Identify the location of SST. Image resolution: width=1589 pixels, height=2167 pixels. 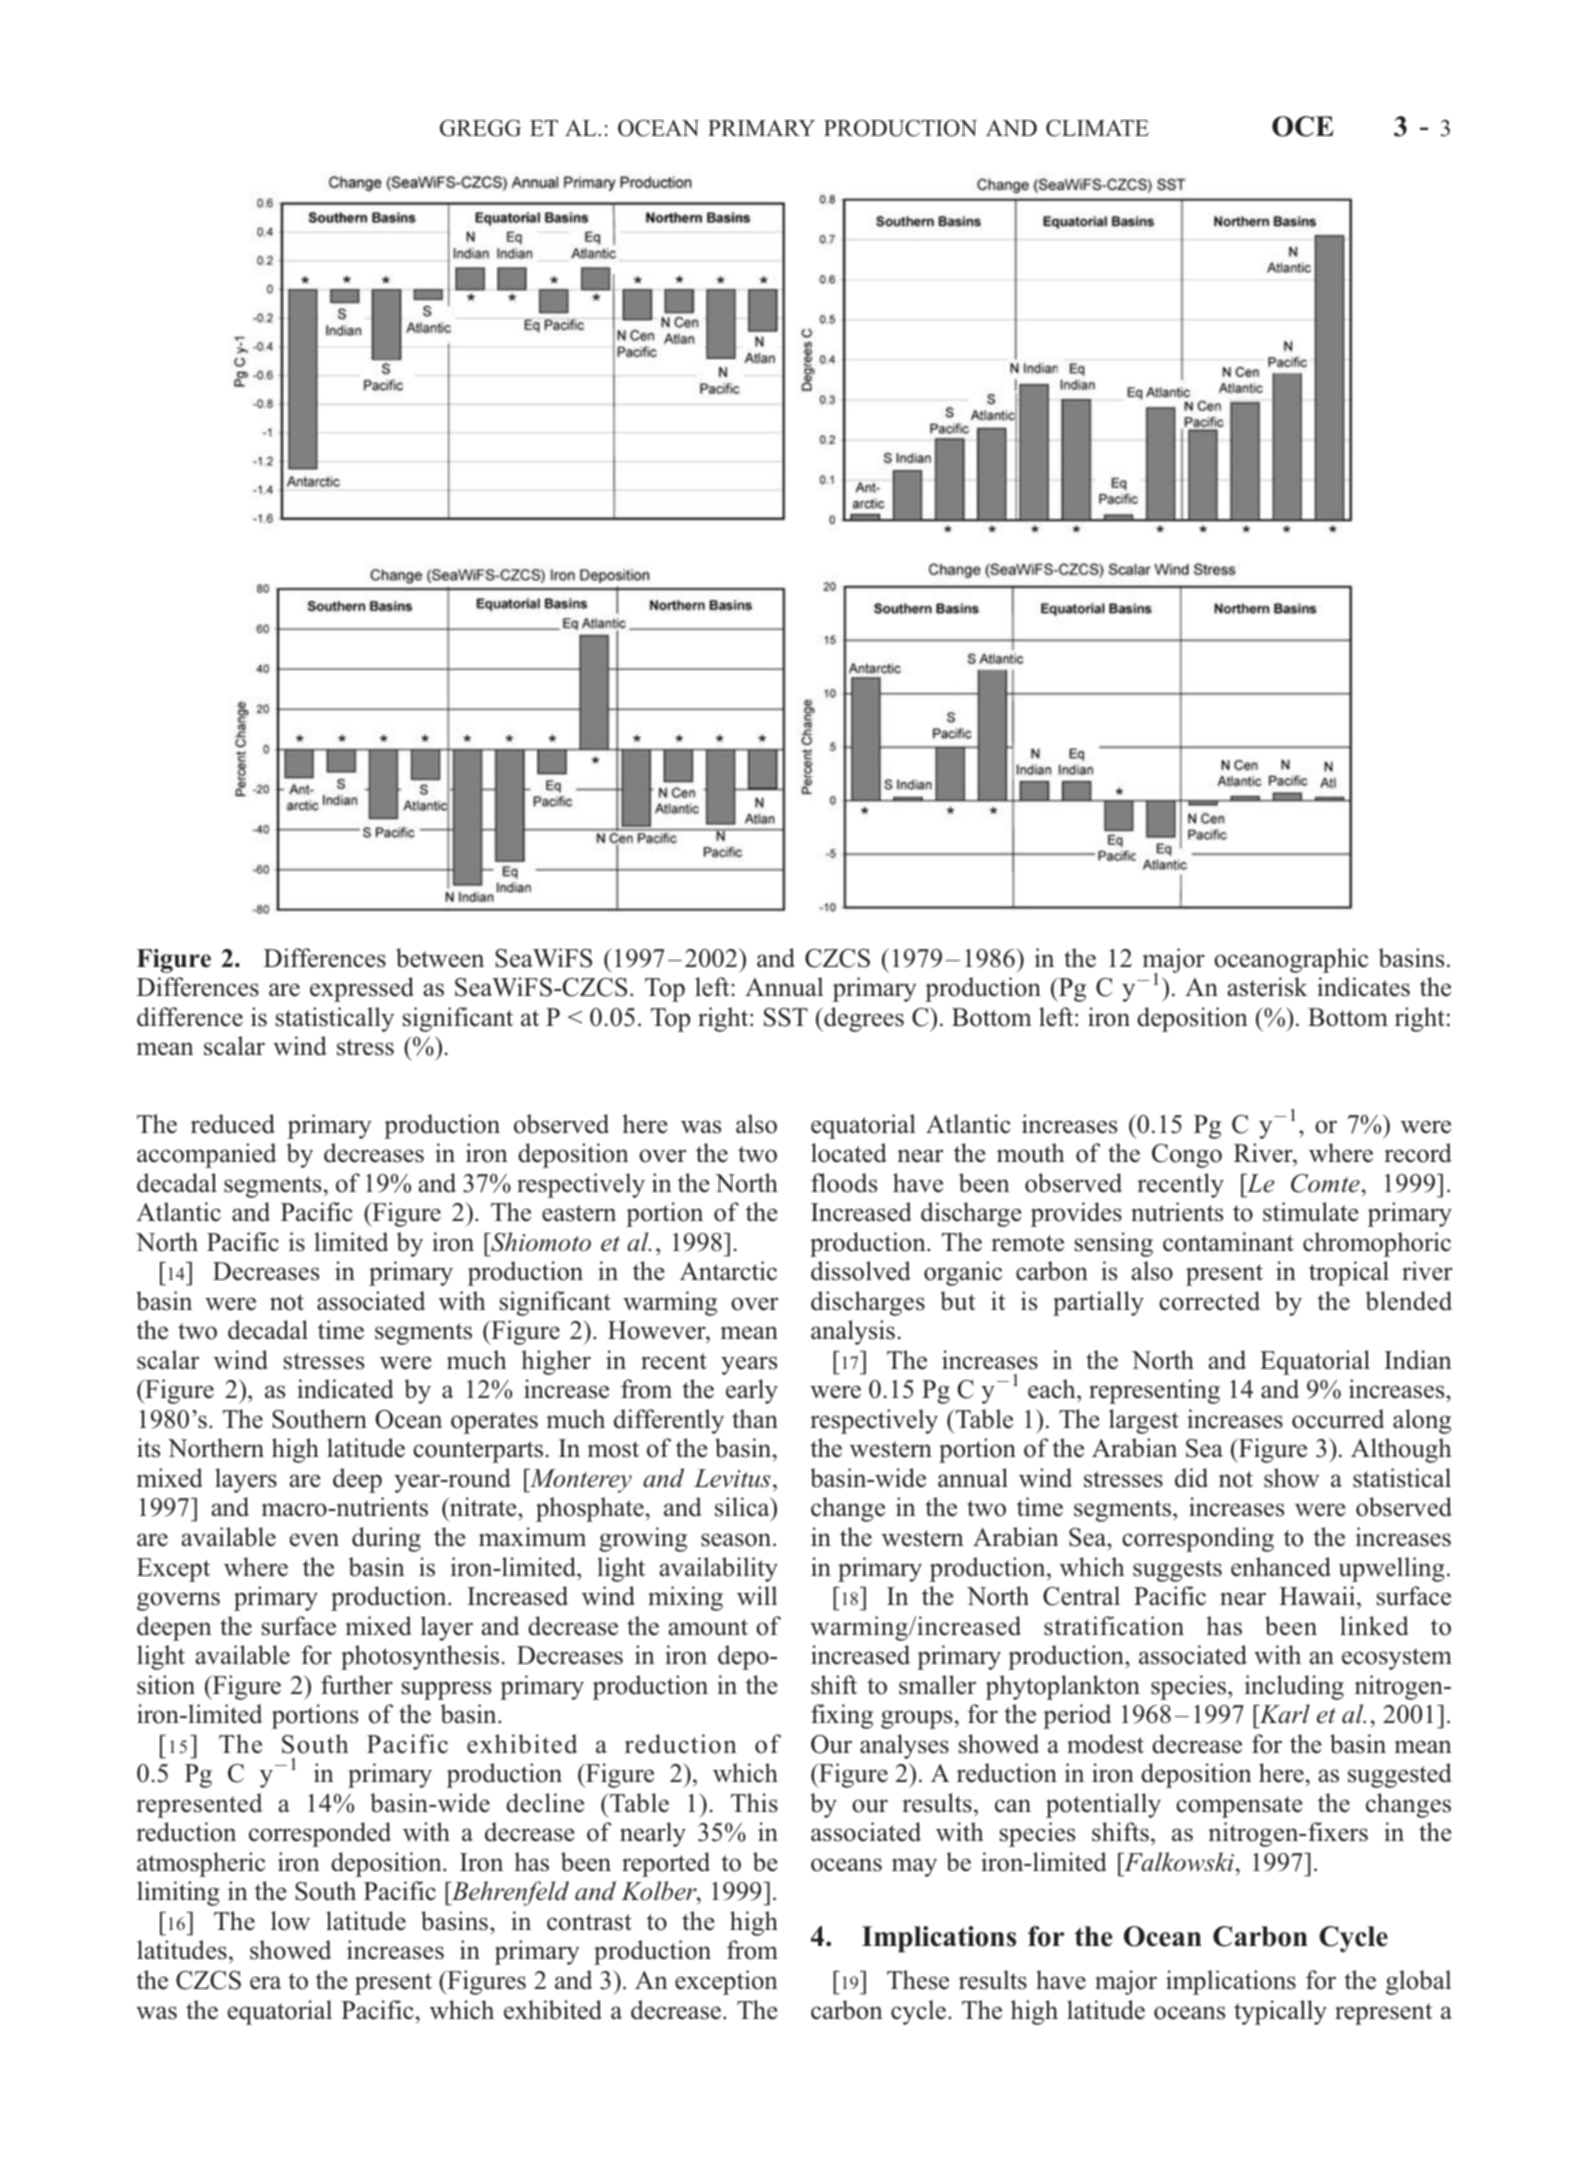
(786, 1017).
